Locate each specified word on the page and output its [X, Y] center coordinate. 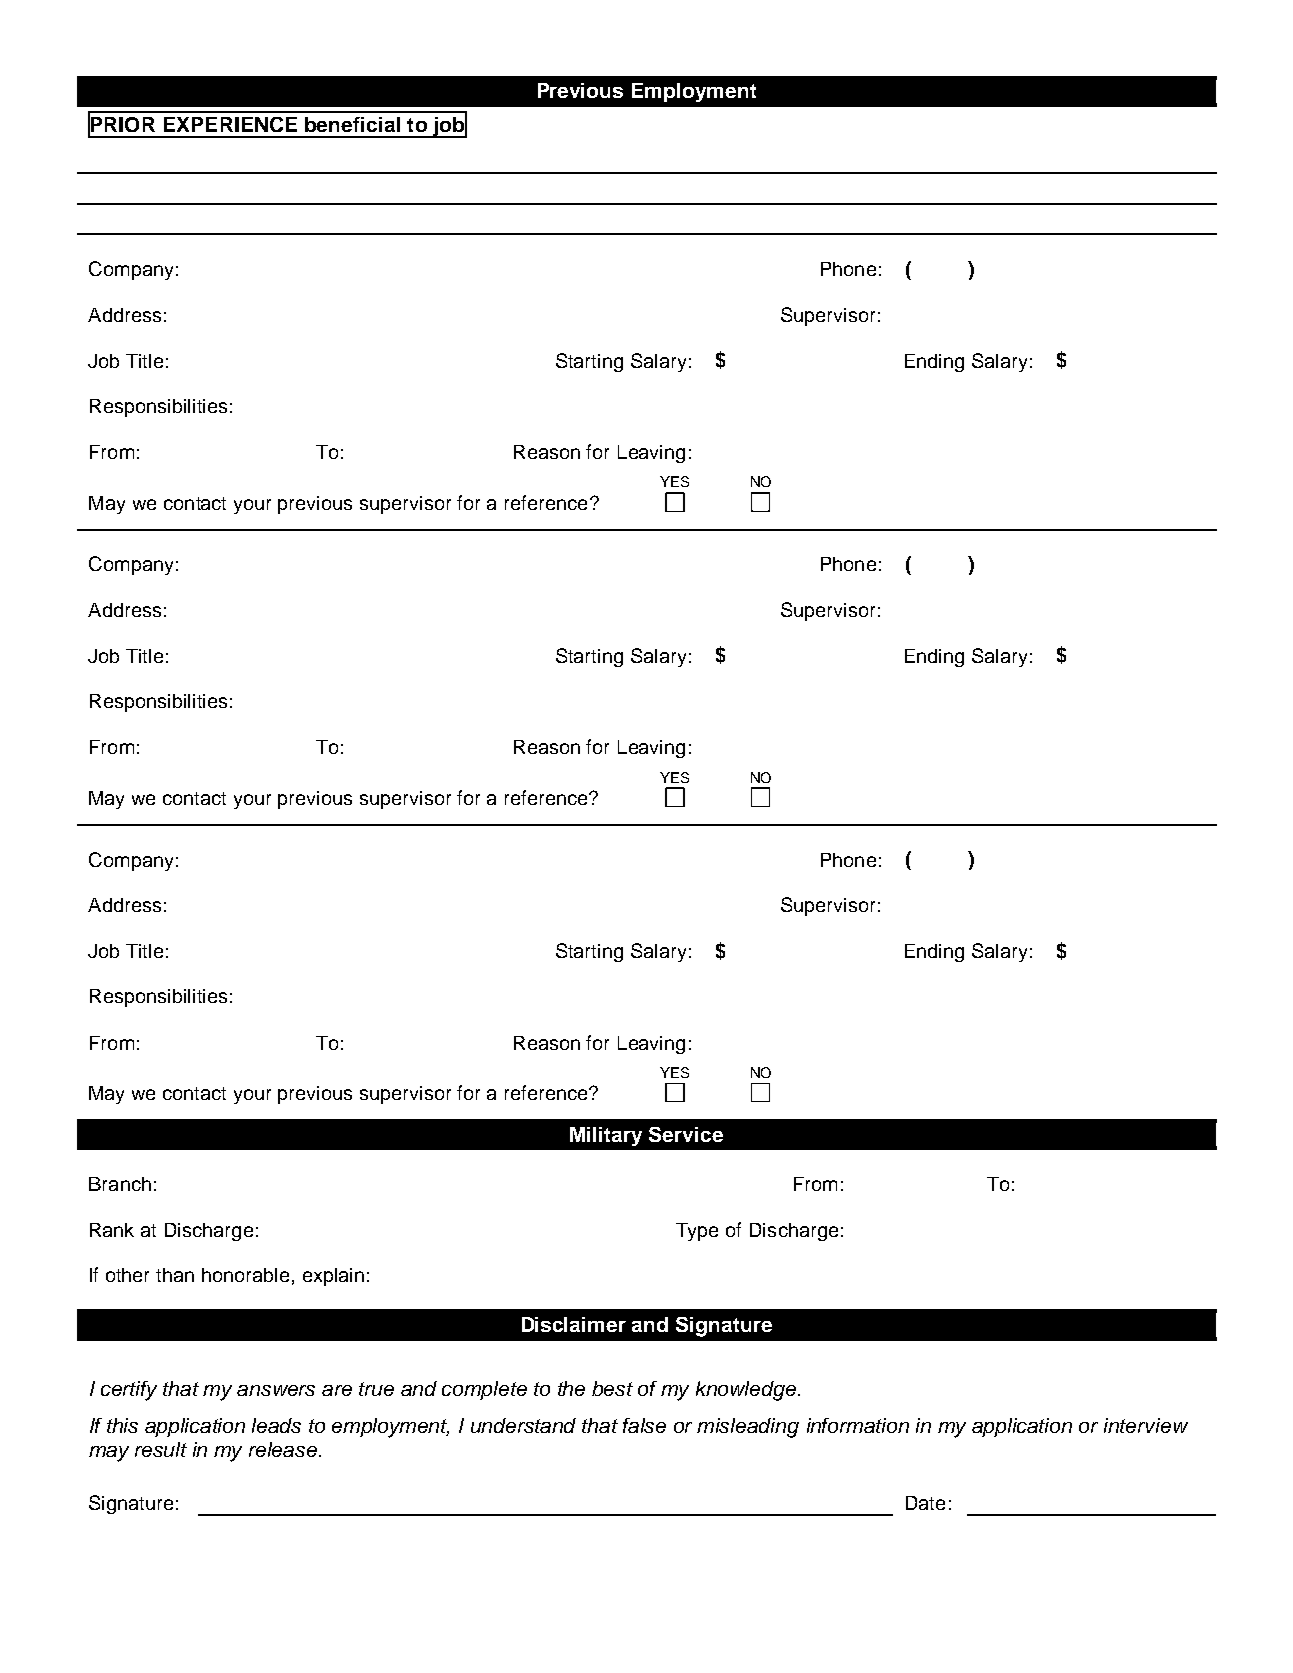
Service [686, 1134]
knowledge [747, 1391]
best [612, 1388]
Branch [120, 1184]
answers [276, 1390]
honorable [245, 1275]
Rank [112, 1230]
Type [697, 1232]
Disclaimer [574, 1324]
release [284, 1449]
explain [333, 1277]
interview [1146, 1425]
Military [606, 1136]
